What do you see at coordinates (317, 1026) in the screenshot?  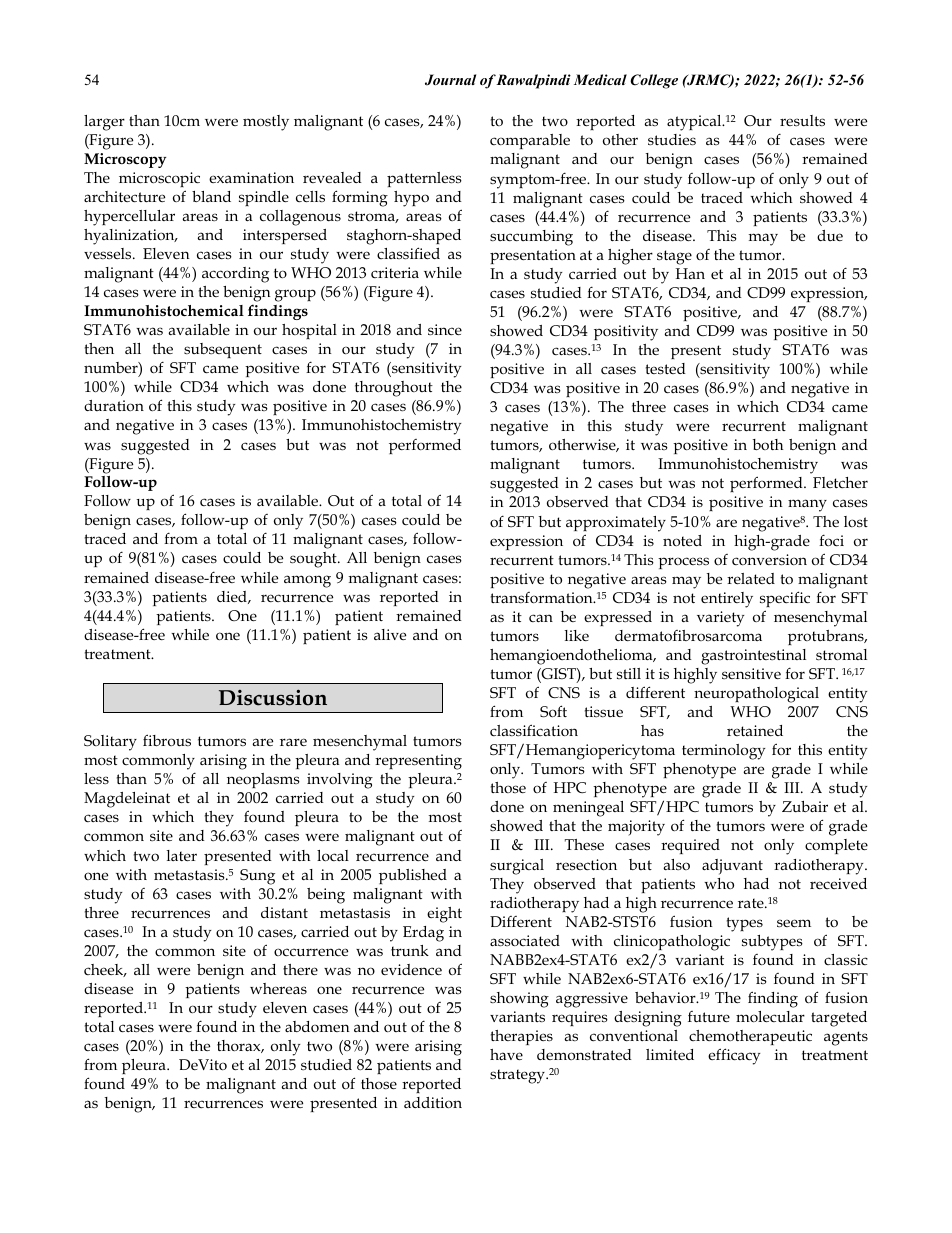 I see `abdomen` at bounding box center [317, 1026].
